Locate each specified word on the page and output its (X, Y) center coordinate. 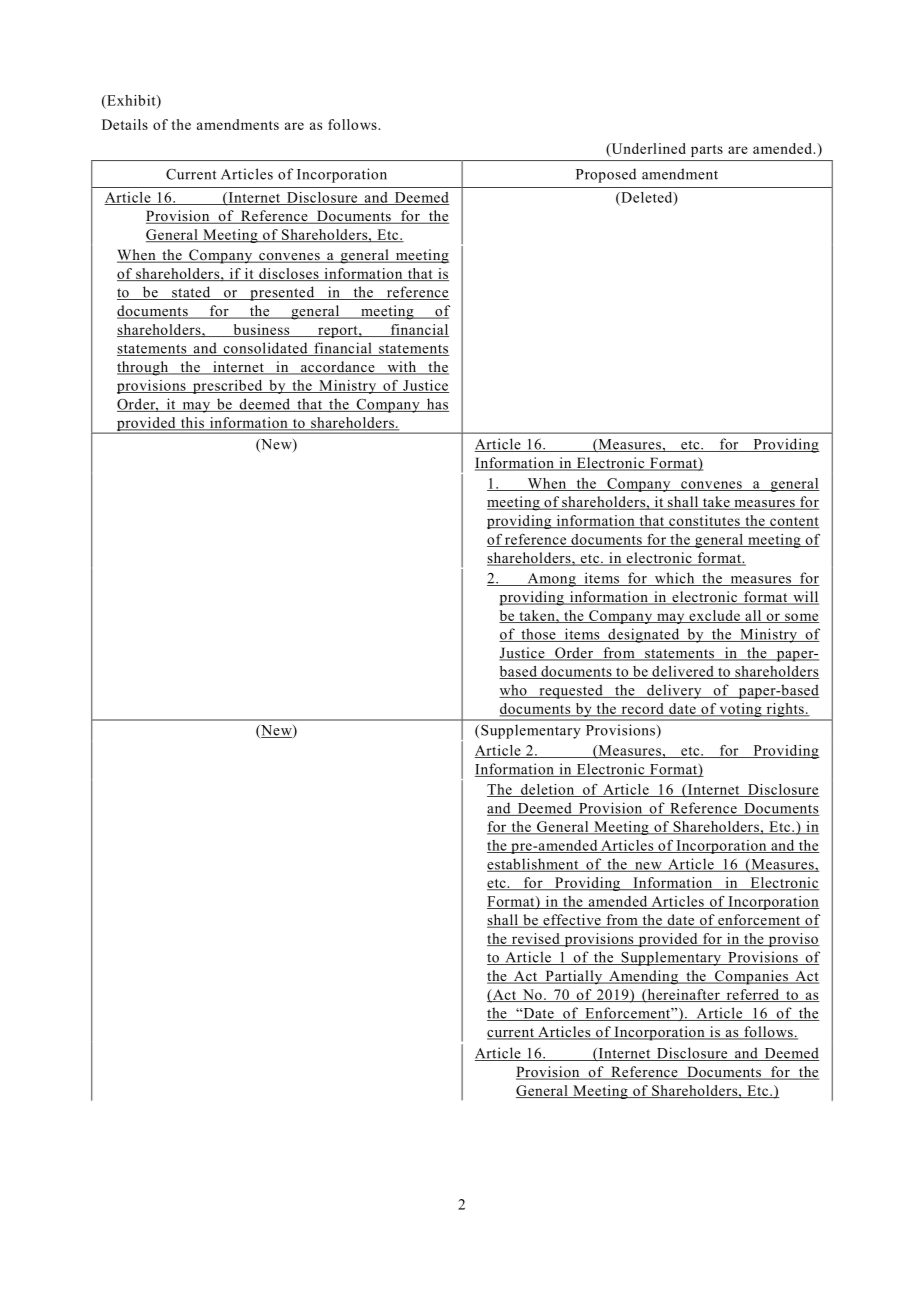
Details (125, 124)
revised (535, 939)
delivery (674, 691)
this (192, 424)
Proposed (606, 175)
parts (707, 151)
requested (571, 691)
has (436, 405)
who (514, 691)
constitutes (704, 521)
